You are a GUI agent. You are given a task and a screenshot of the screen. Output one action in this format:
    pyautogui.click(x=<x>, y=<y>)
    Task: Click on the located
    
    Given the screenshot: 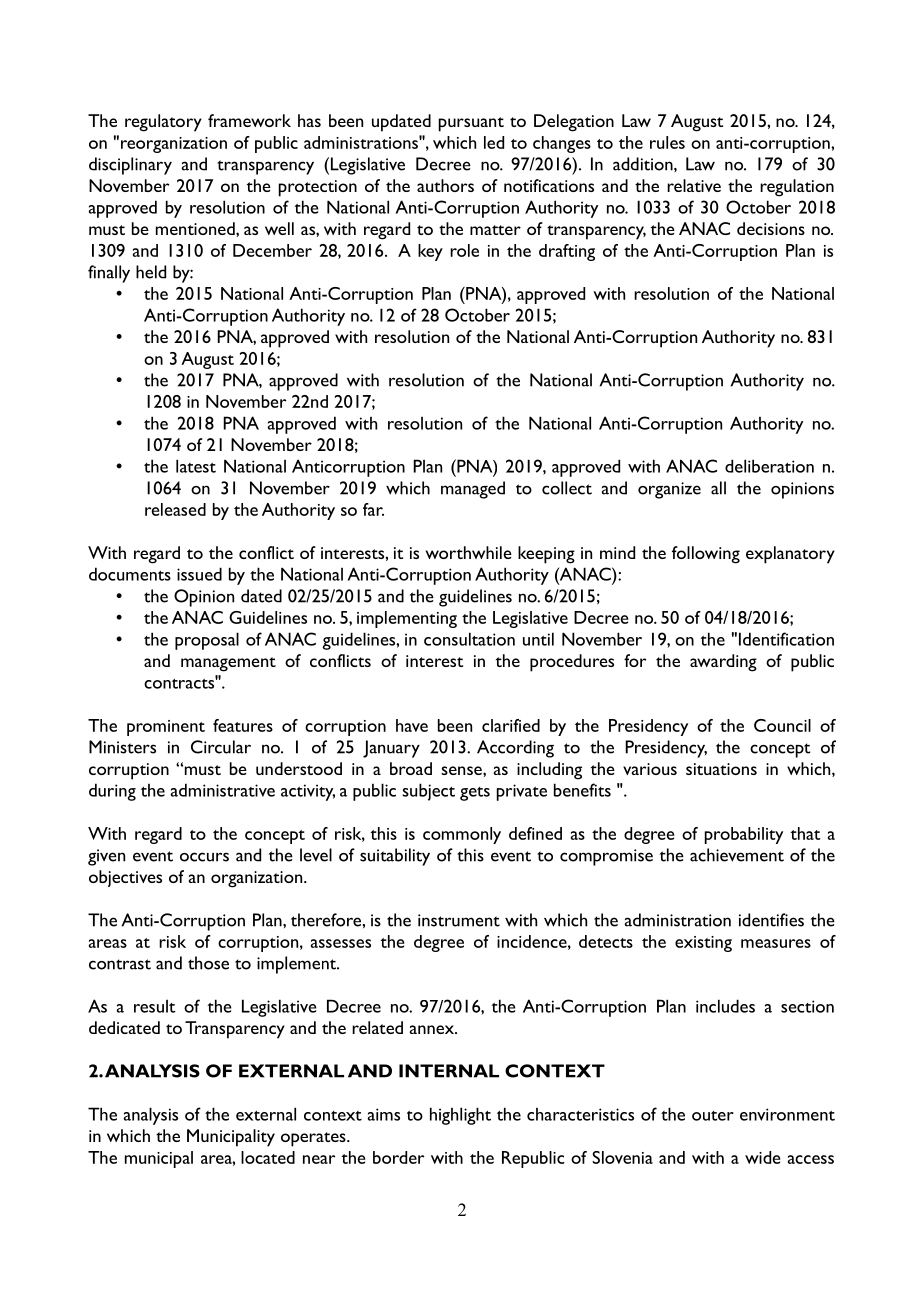 What is the action you would take?
    pyautogui.click(x=268, y=1157)
